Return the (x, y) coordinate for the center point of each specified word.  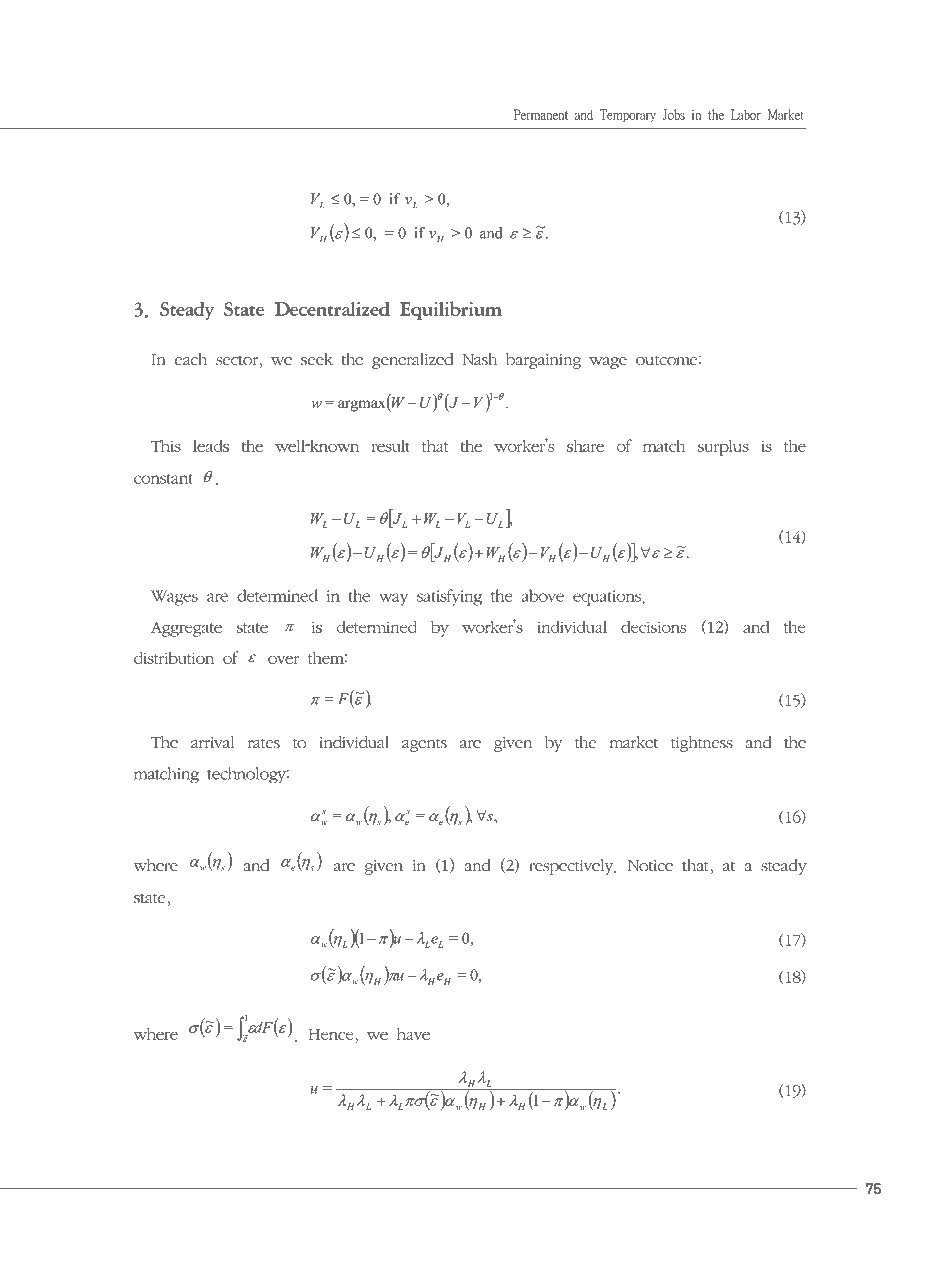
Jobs (674, 114)
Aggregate (186, 629)
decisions (653, 627)
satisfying (449, 597)
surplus (723, 448)
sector (238, 360)
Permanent (541, 114)
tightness (702, 744)
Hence (331, 1034)
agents (424, 745)
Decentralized (332, 308)
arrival (212, 742)
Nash (479, 359)
